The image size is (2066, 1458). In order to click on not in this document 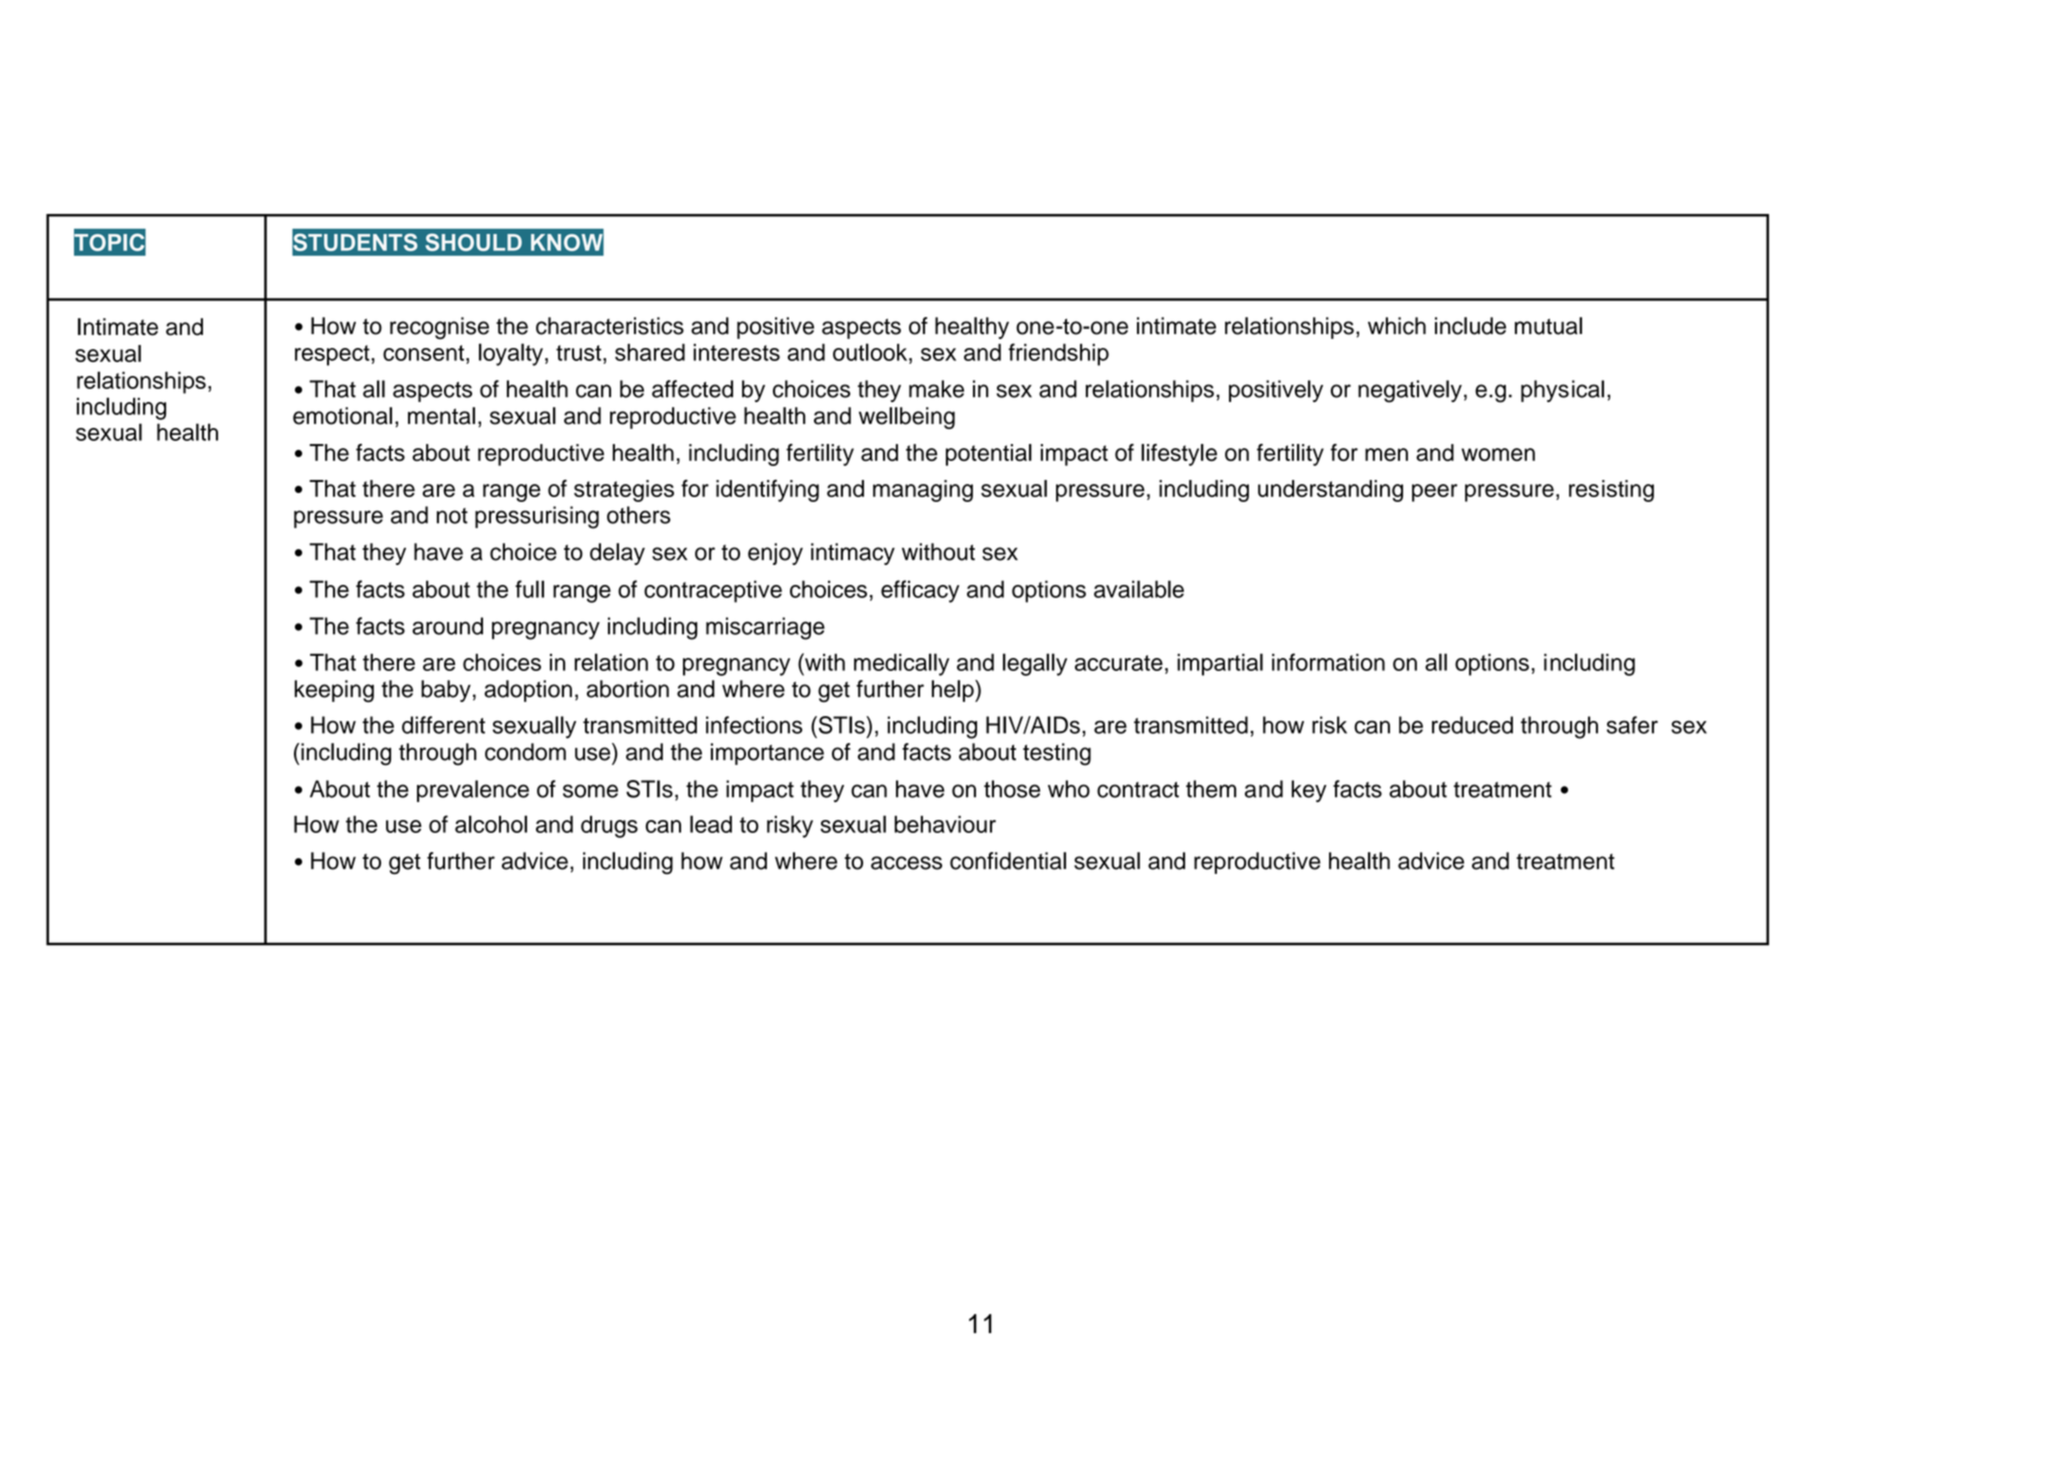, I will do `click(452, 516)`.
